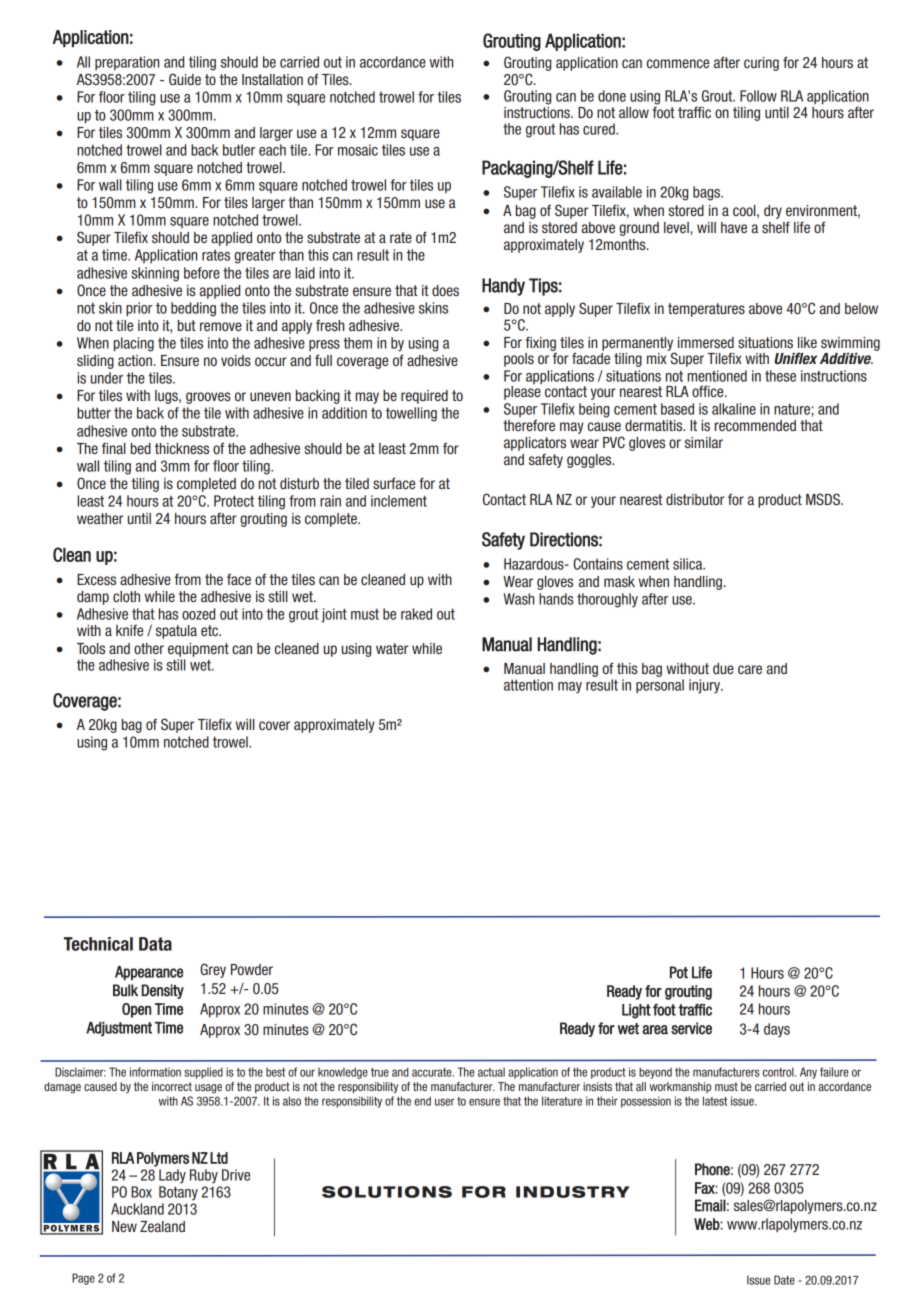 This screenshot has height=1308, width=924. Describe the element at coordinates (750, 669) in the screenshot. I see `care` at that location.
